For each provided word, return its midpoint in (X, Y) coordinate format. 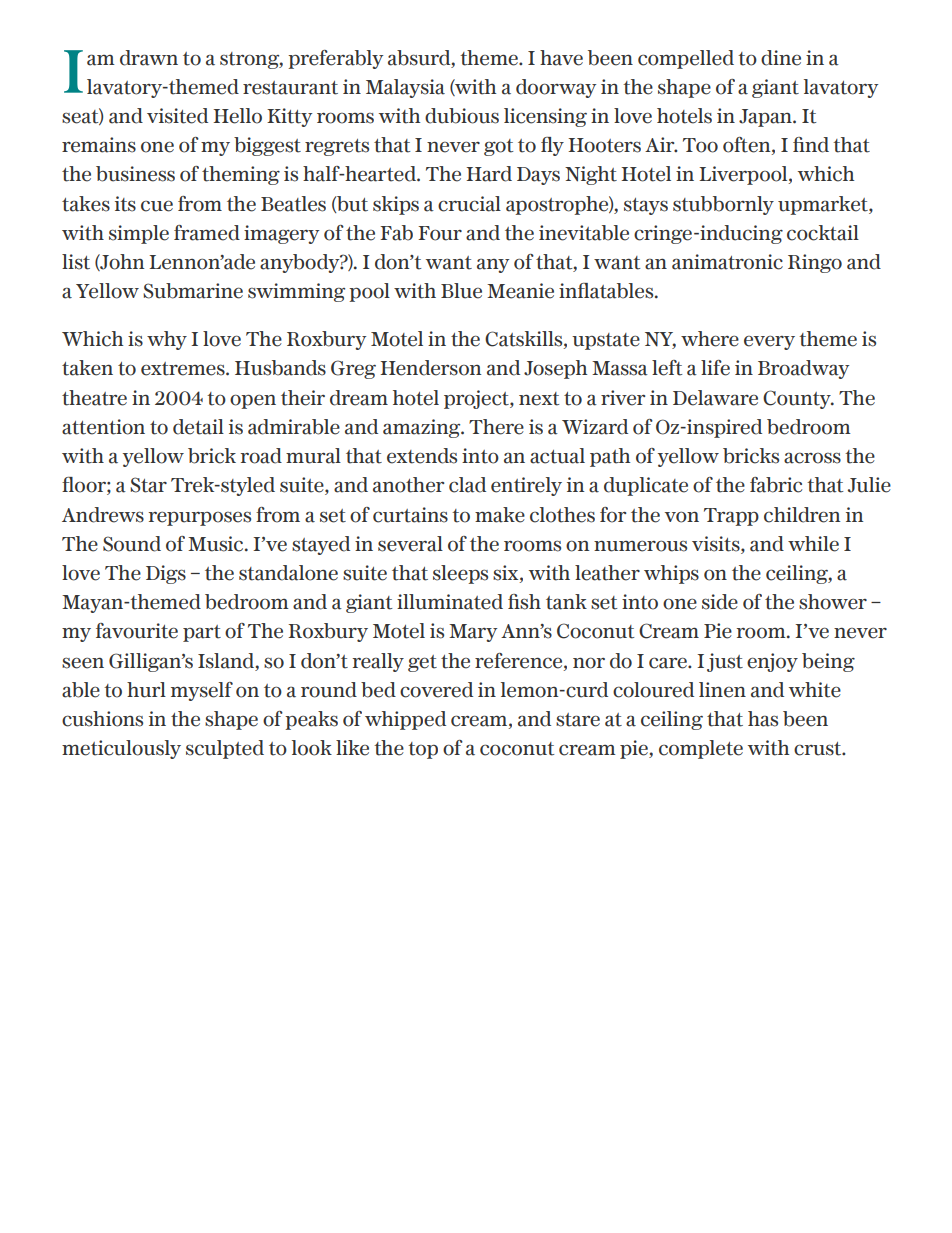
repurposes (199, 518)
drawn (149, 58)
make (500, 515)
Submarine (193, 291)
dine (781, 58)
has (763, 719)
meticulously (121, 749)
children (802, 515)
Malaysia (405, 88)
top (423, 750)
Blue (461, 291)
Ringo (815, 263)
